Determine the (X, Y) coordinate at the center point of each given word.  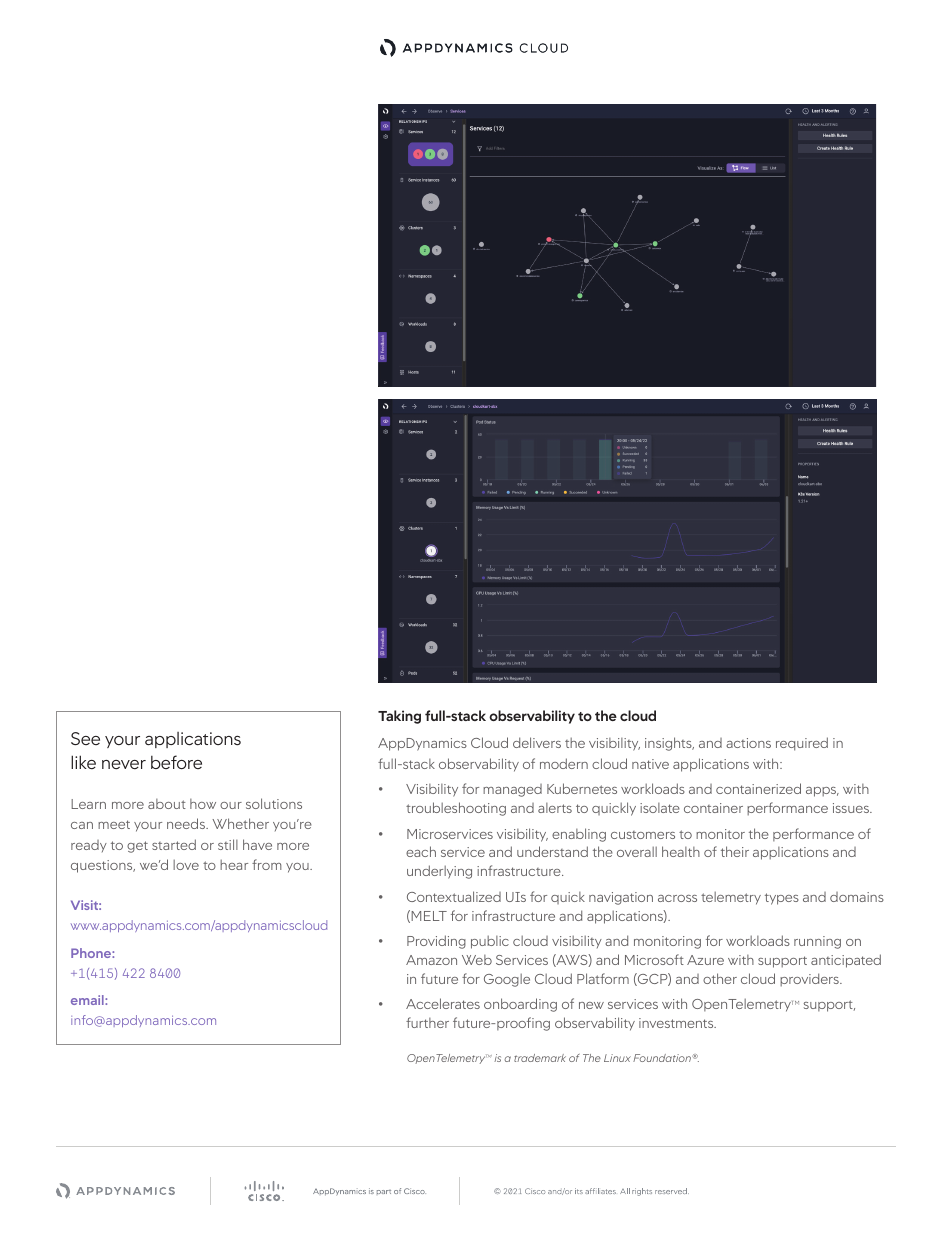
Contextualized (454, 896)
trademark (540, 1058)
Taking (399, 717)
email (88, 1000)
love (186, 864)
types (782, 899)
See (85, 738)
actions (748, 743)
